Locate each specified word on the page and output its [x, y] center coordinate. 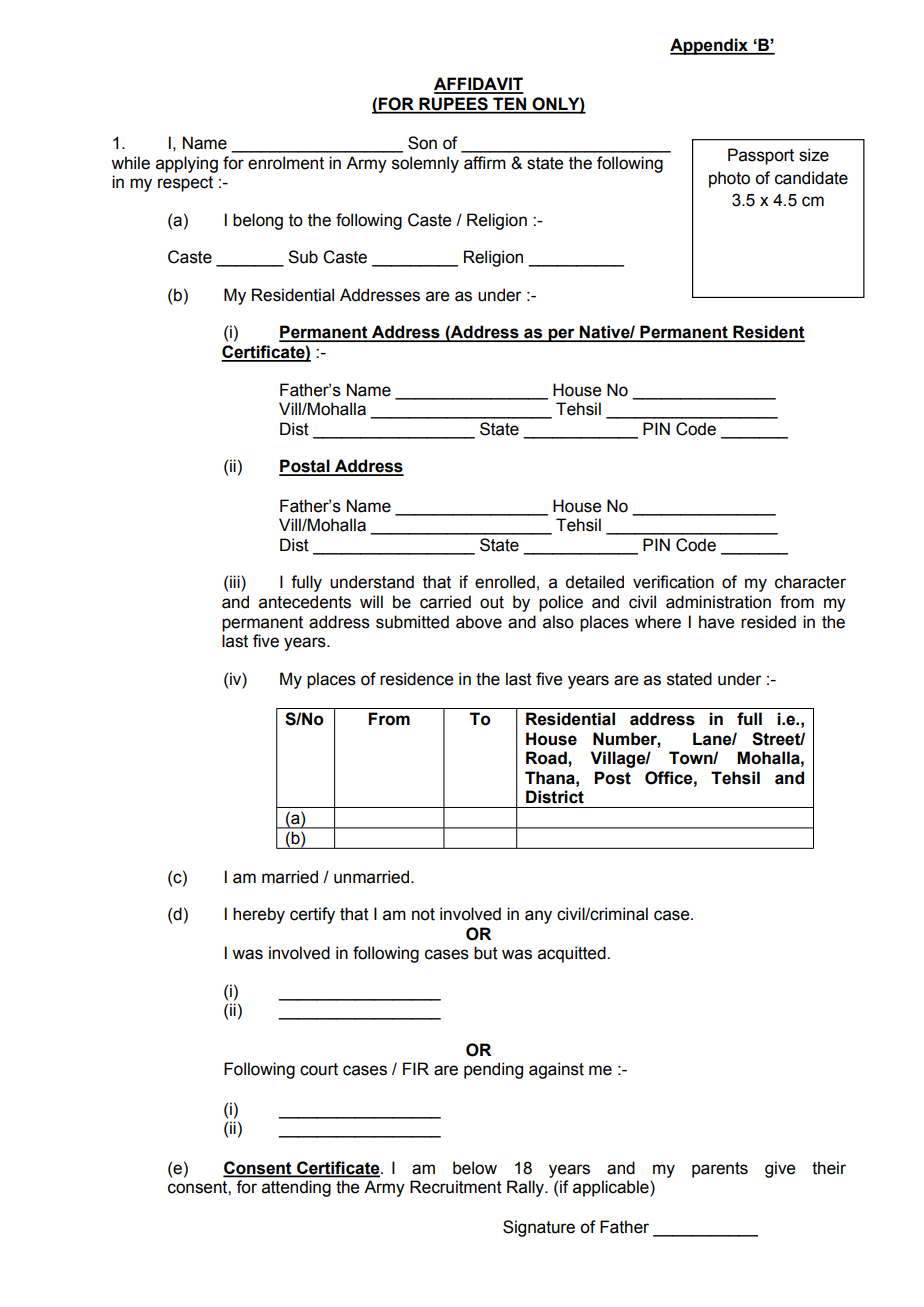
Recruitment [456, 1187]
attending [296, 1188]
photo [729, 179]
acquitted [573, 954]
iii [236, 583]
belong [258, 221]
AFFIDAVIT [479, 85]
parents [720, 1170]
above [479, 622]
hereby [259, 915]
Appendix [710, 46]
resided [768, 622]
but [486, 953]
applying [187, 164]
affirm [485, 163]
